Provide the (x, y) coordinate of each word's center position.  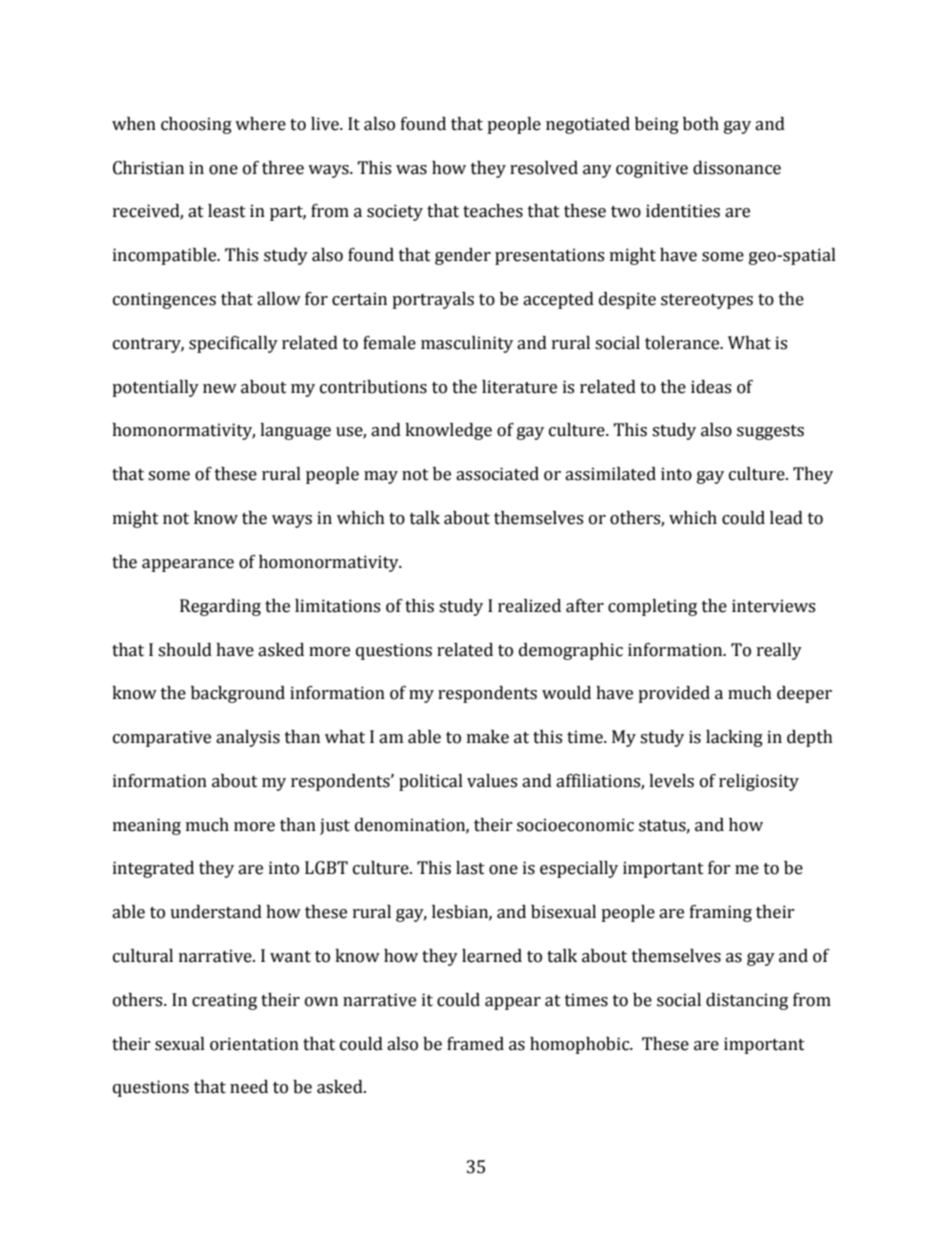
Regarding (220, 607)
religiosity (759, 782)
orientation (254, 1044)
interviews (773, 606)
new (220, 389)
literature (519, 387)
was (411, 170)
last (470, 868)
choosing (196, 125)
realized (529, 606)
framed (475, 1044)
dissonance (737, 168)
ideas (711, 387)
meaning (147, 826)
